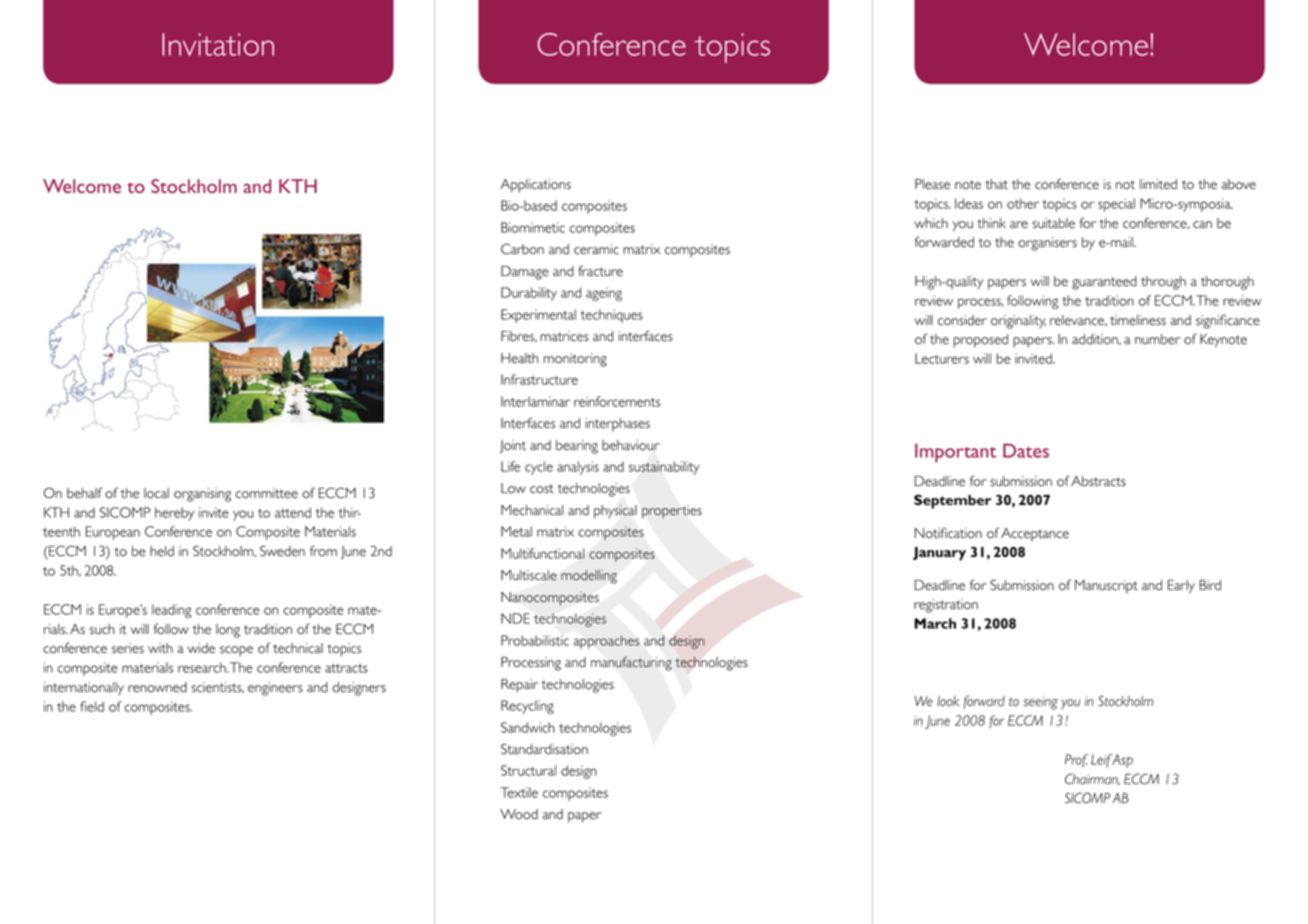 The height and width of the screenshot is (924, 1308). What do you see at coordinates (528, 770) in the screenshot?
I see `Structural` at bounding box center [528, 770].
